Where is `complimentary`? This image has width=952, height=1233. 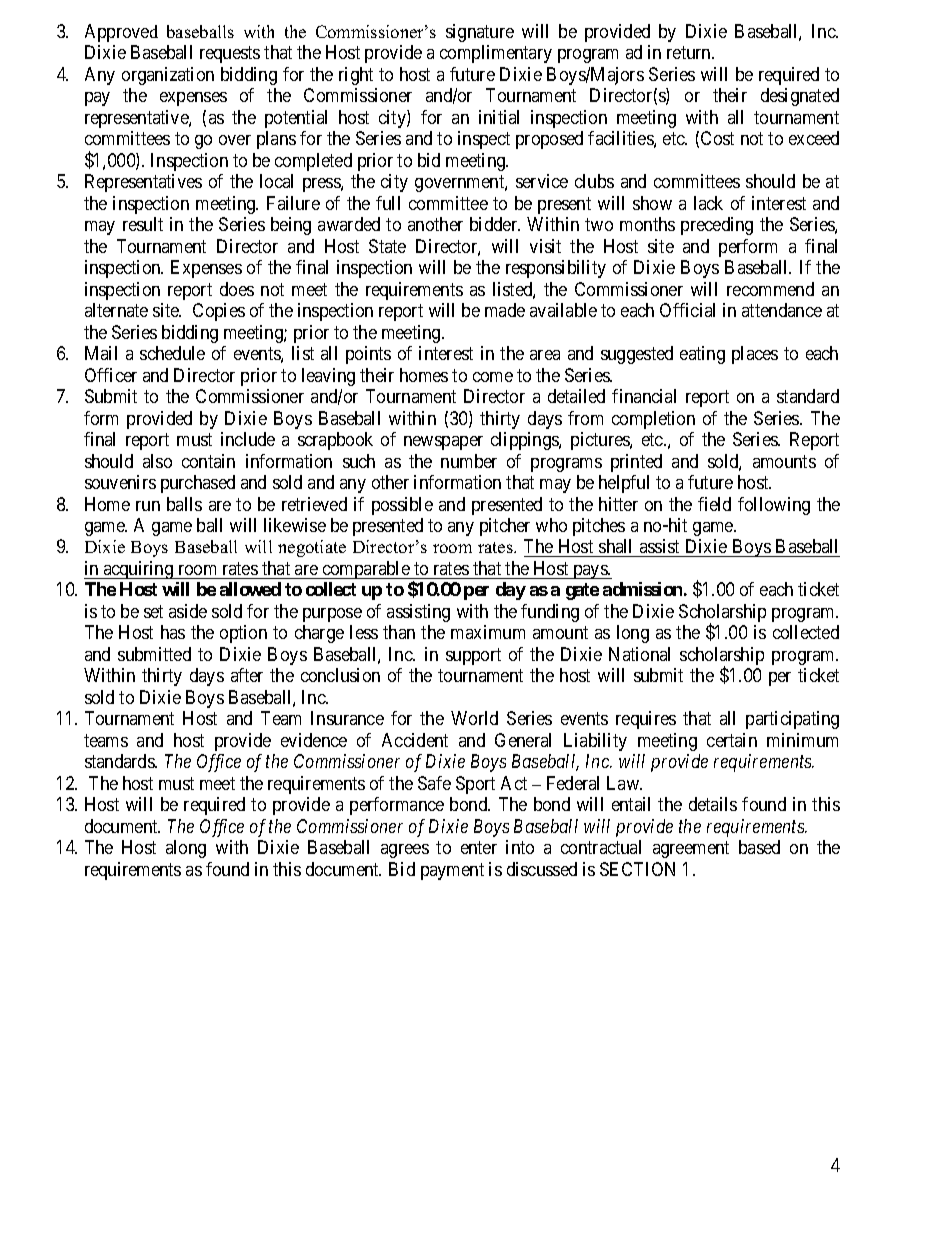
complimentary is located at coordinates (496, 54).
